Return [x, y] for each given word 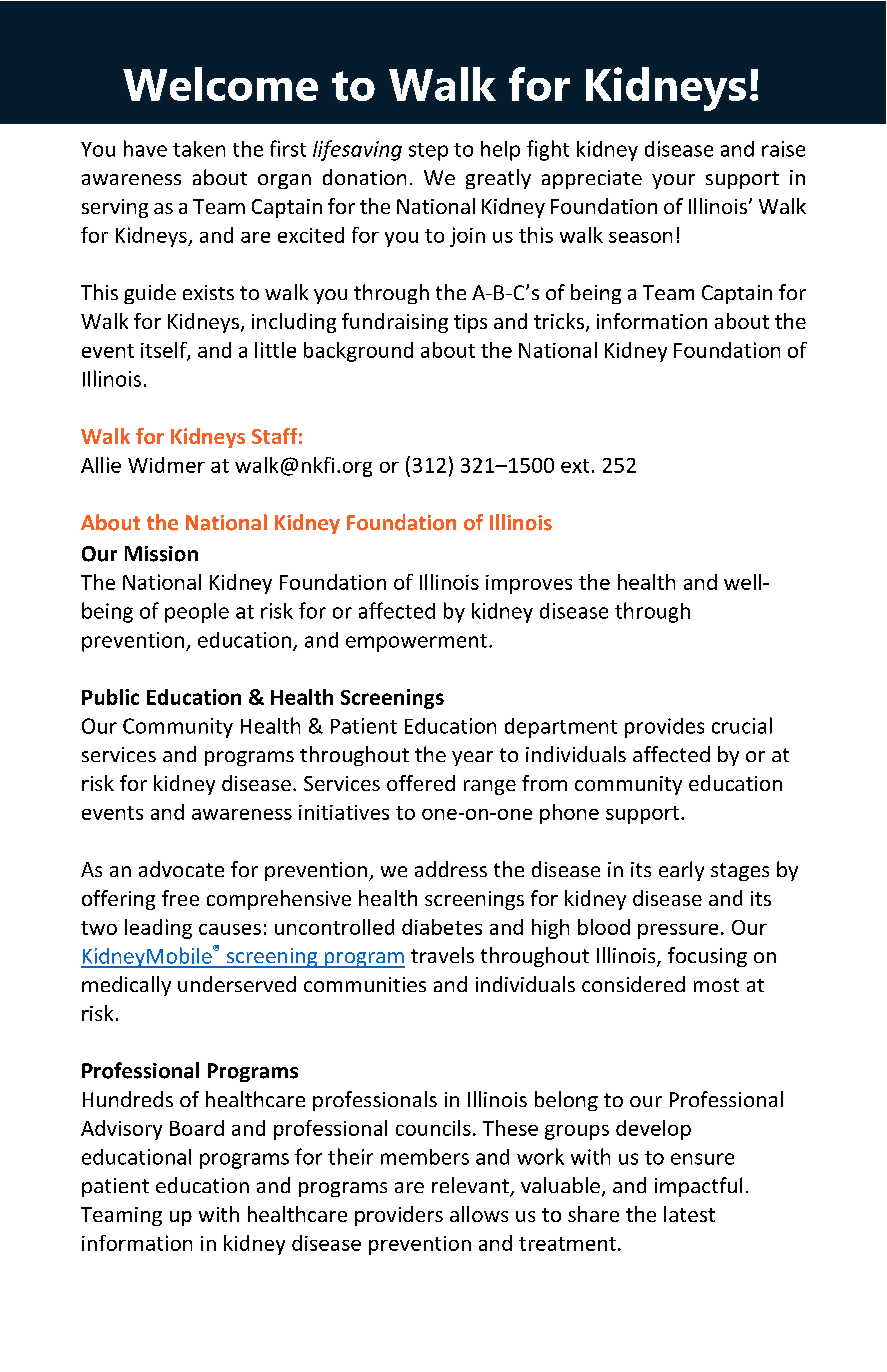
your [673, 181]
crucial [742, 725]
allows [479, 1214]
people [197, 613]
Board [197, 1128]
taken [199, 149]
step [428, 152]
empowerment [416, 643]
